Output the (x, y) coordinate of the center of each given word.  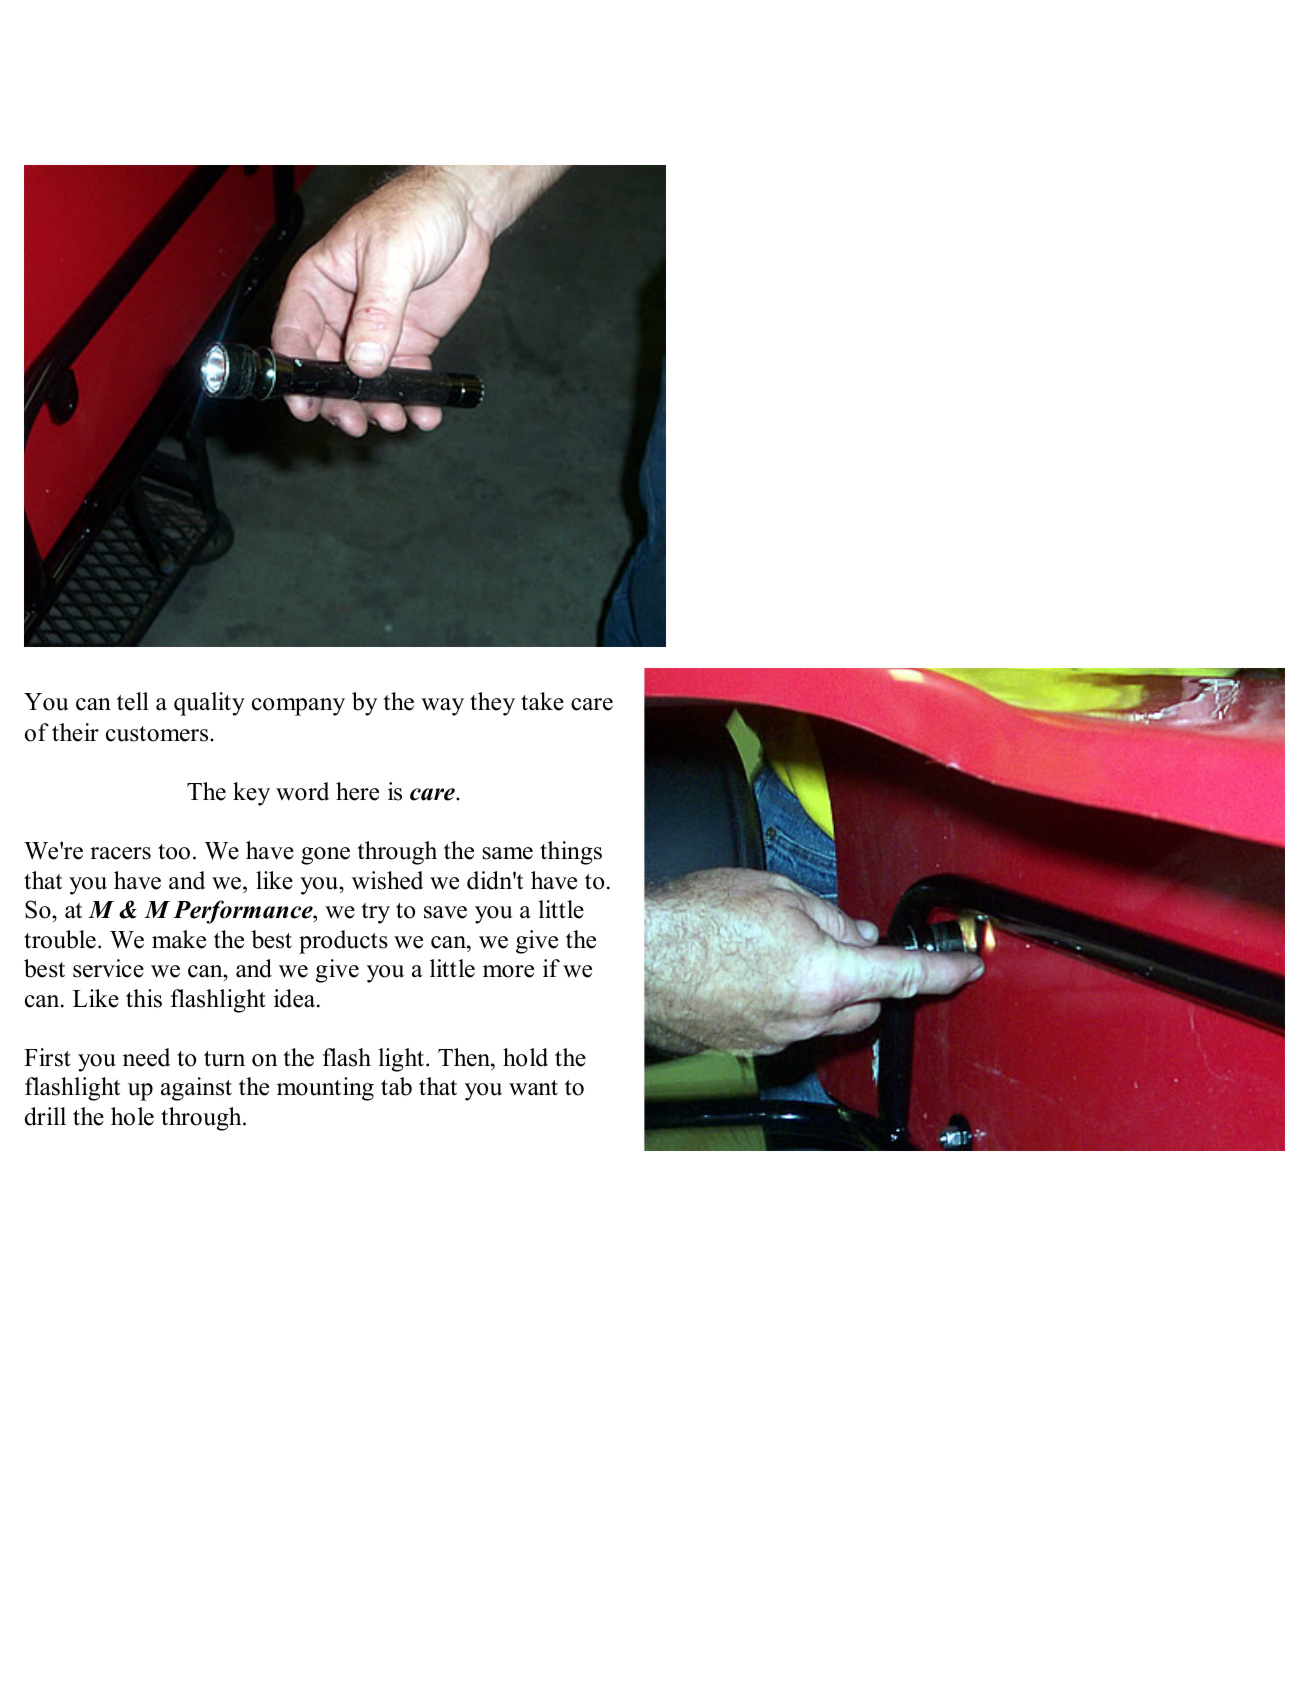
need (146, 1057)
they (492, 704)
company (298, 707)
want (533, 1088)
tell (133, 701)
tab (396, 1086)
